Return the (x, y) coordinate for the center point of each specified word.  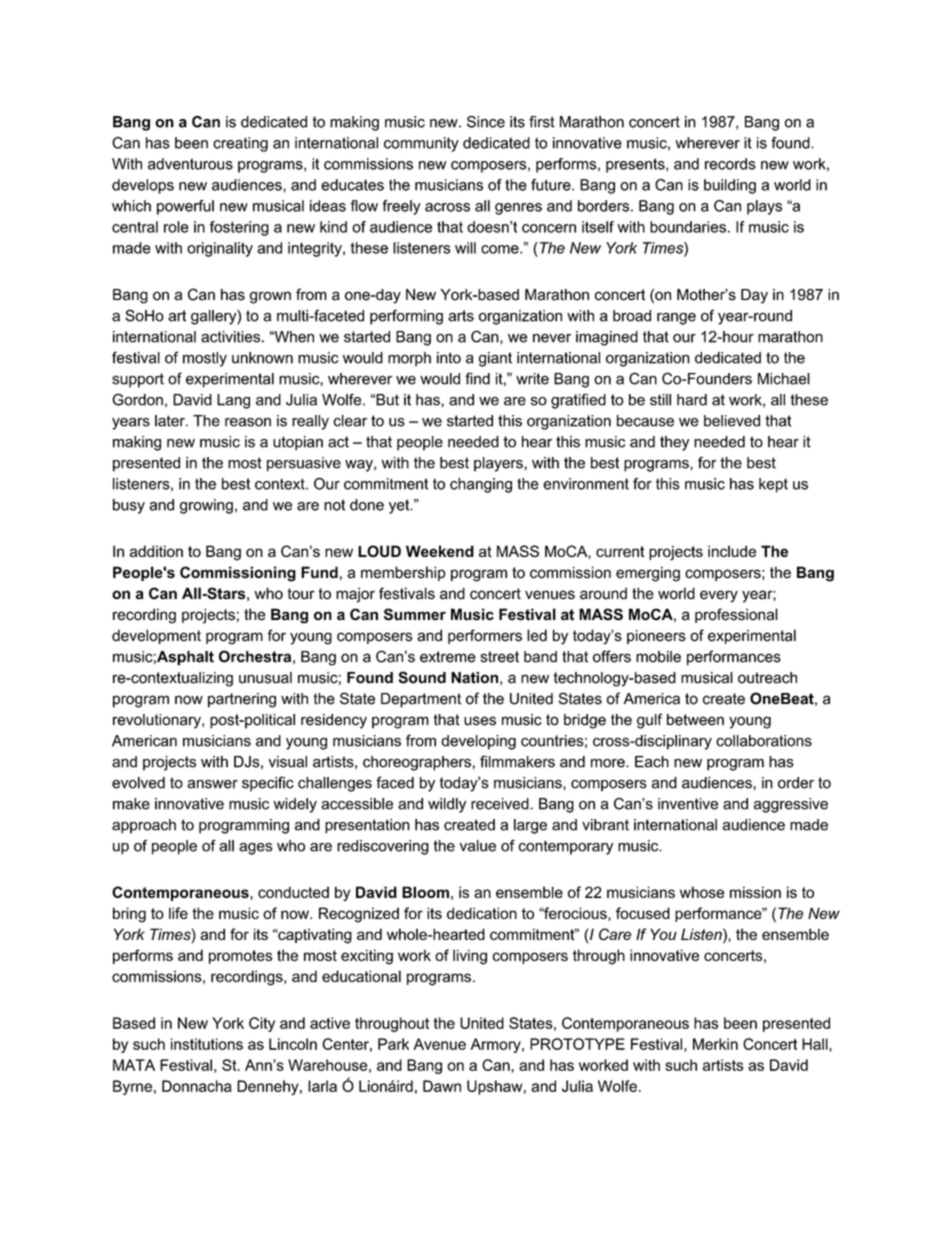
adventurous (190, 164)
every (719, 596)
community (421, 144)
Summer (415, 614)
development (156, 636)
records (730, 164)
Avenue (439, 1044)
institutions (207, 1044)
